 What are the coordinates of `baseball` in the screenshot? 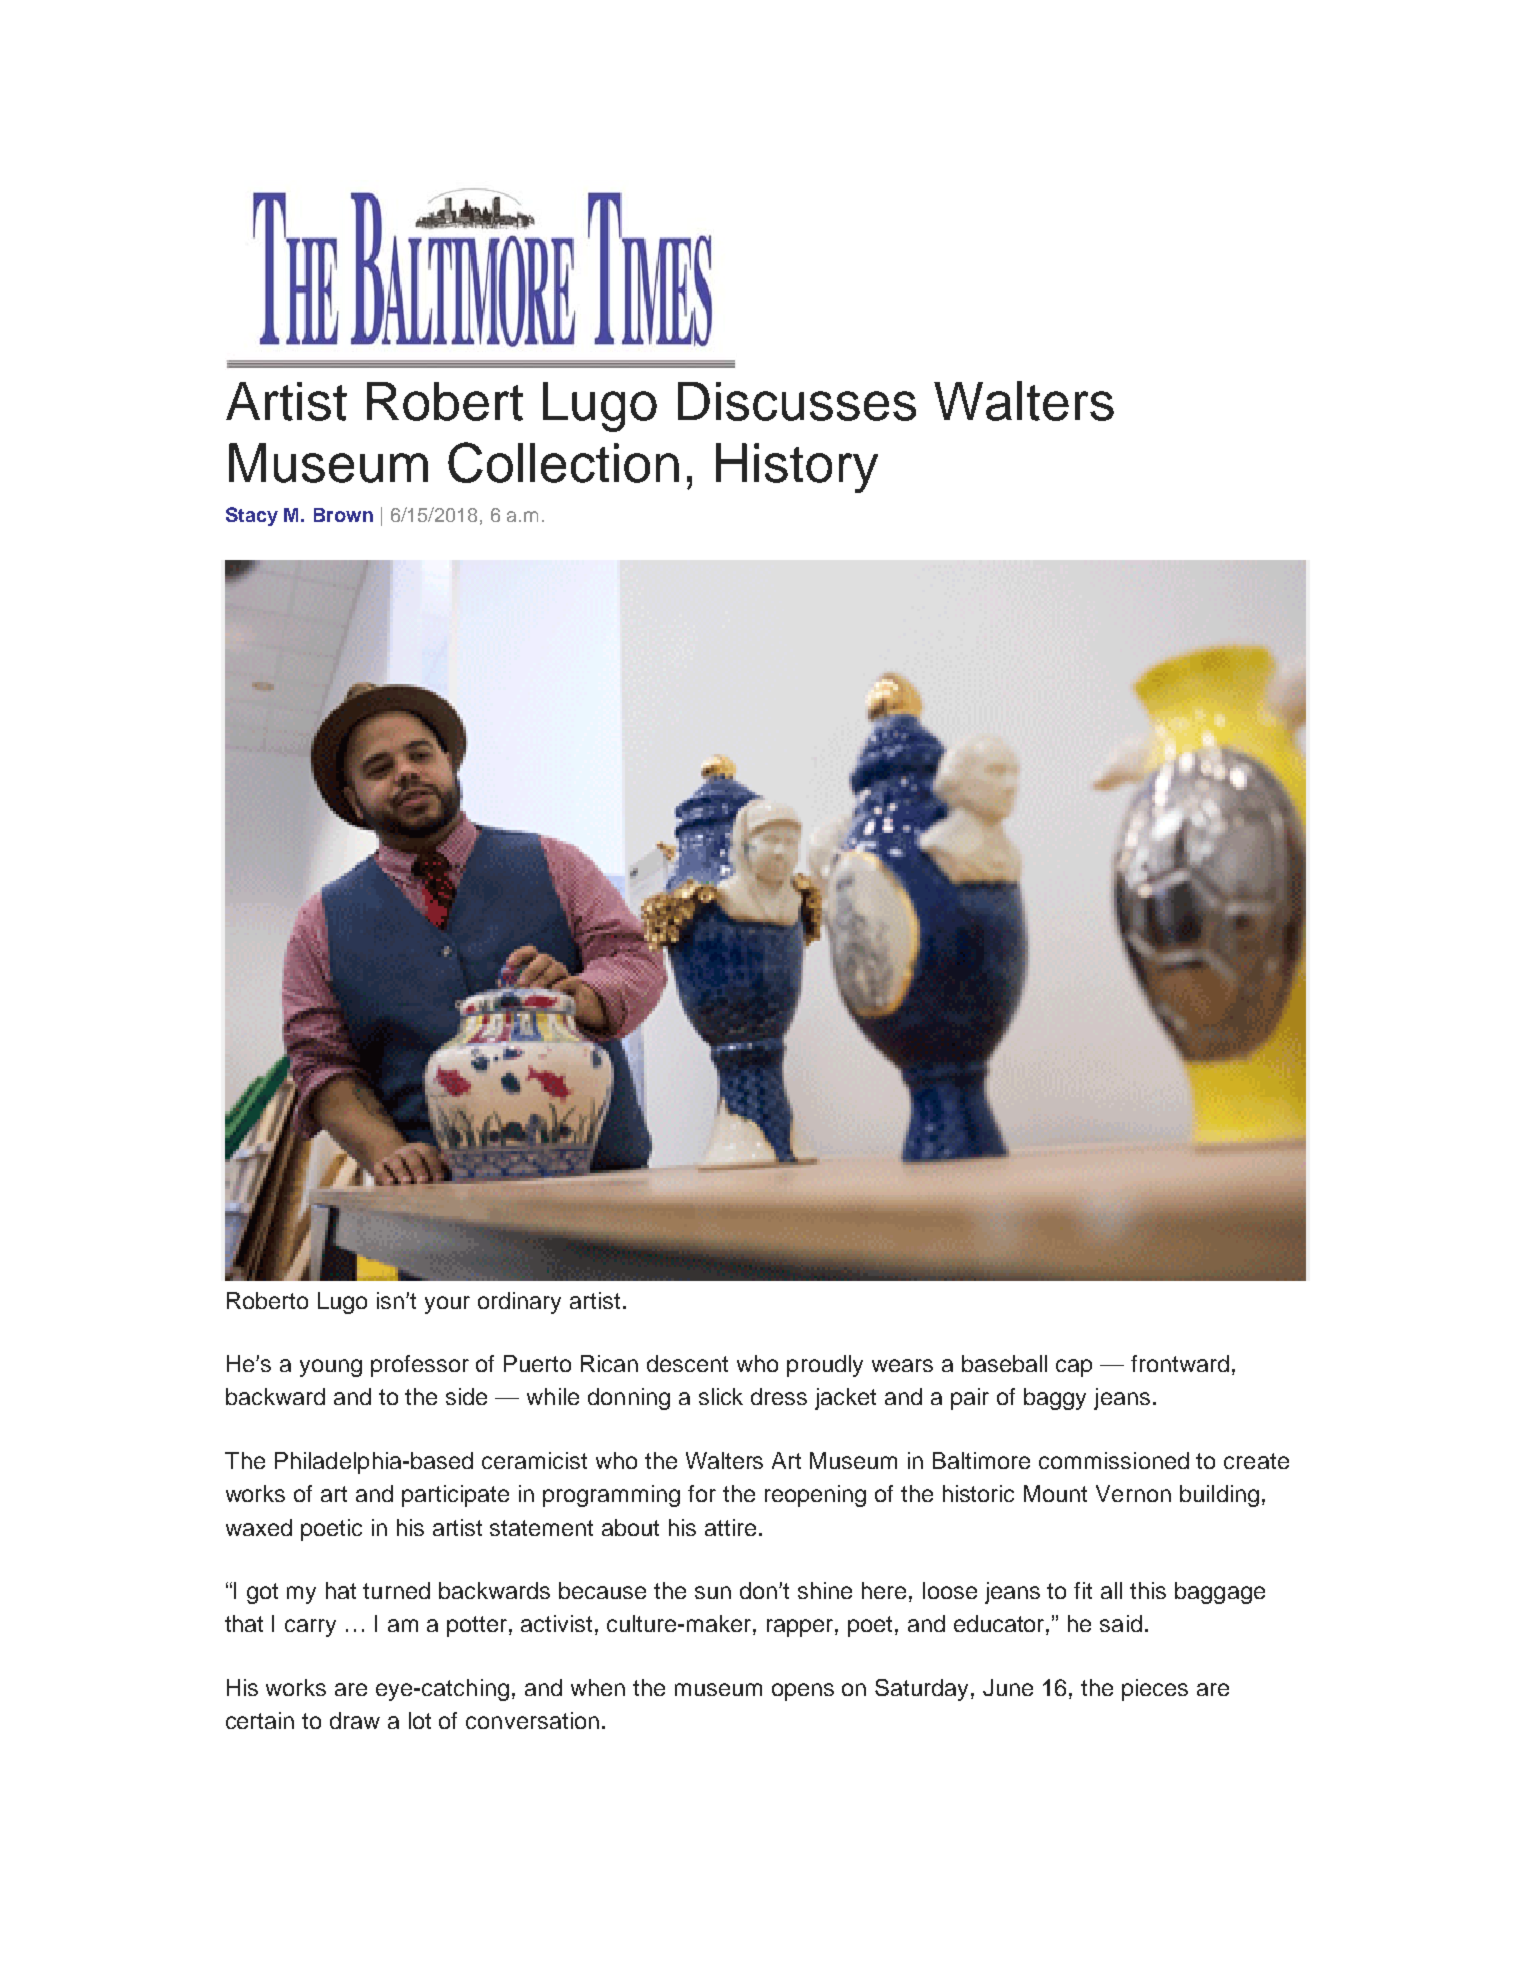 It's located at (1004, 1363).
